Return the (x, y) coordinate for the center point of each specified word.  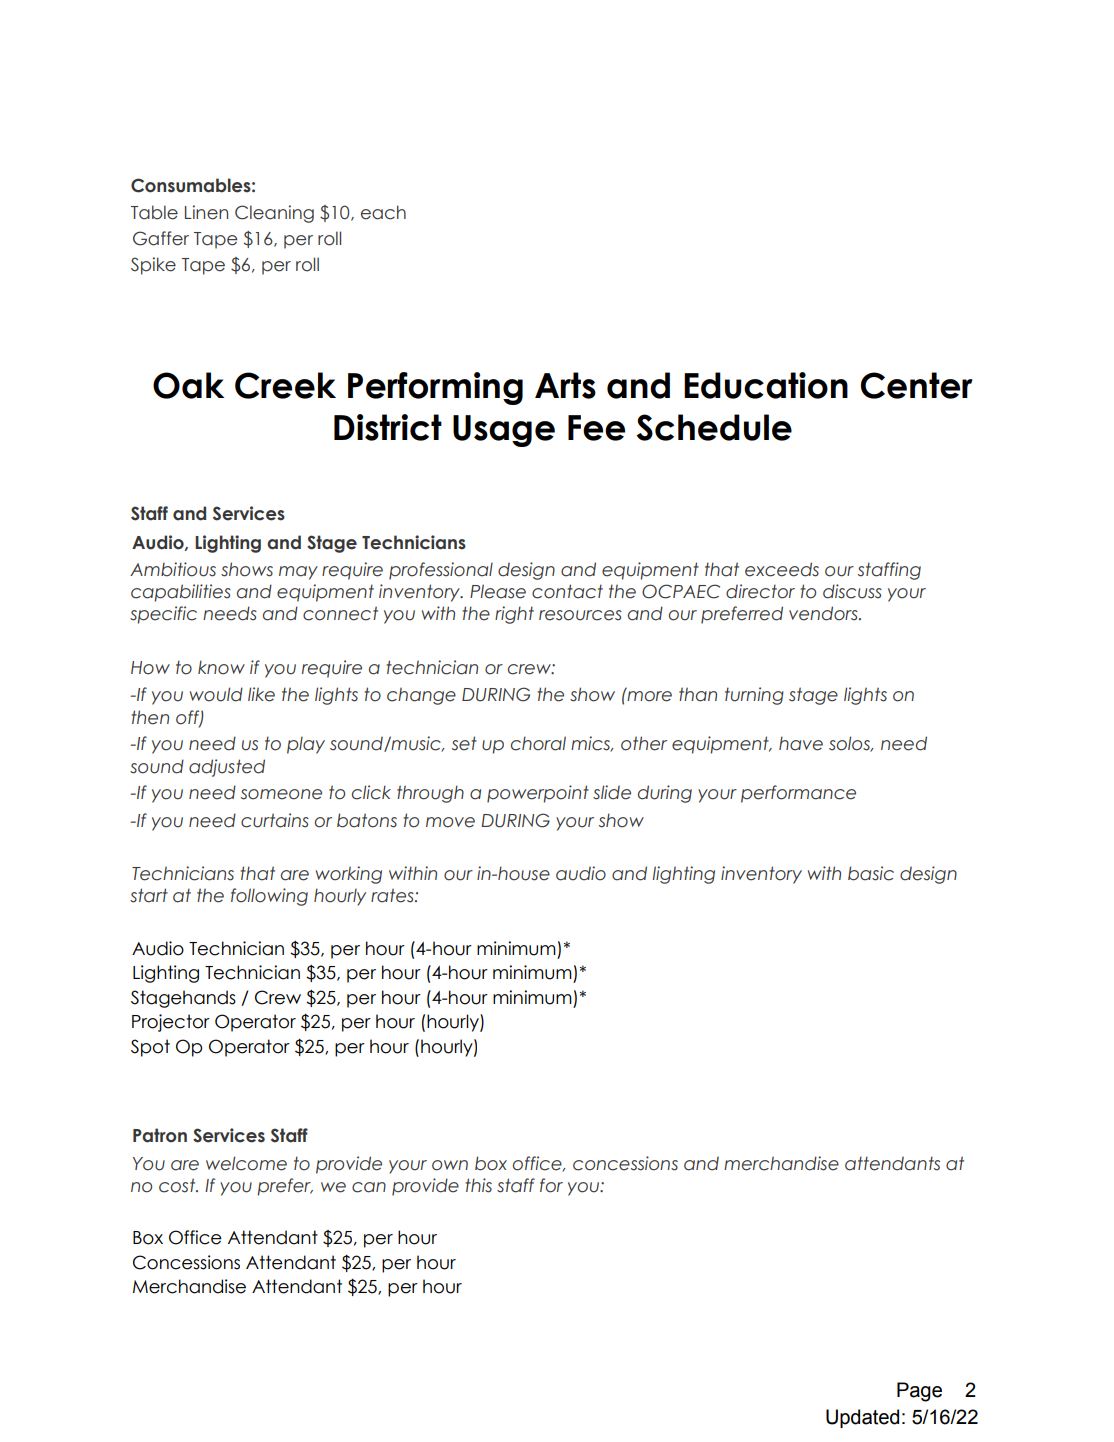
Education (766, 385)
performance (798, 794)
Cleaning (274, 214)
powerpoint (538, 794)
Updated (862, 1418)
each (383, 212)
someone (281, 794)
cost (178, 1185)
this (478, 1185)
